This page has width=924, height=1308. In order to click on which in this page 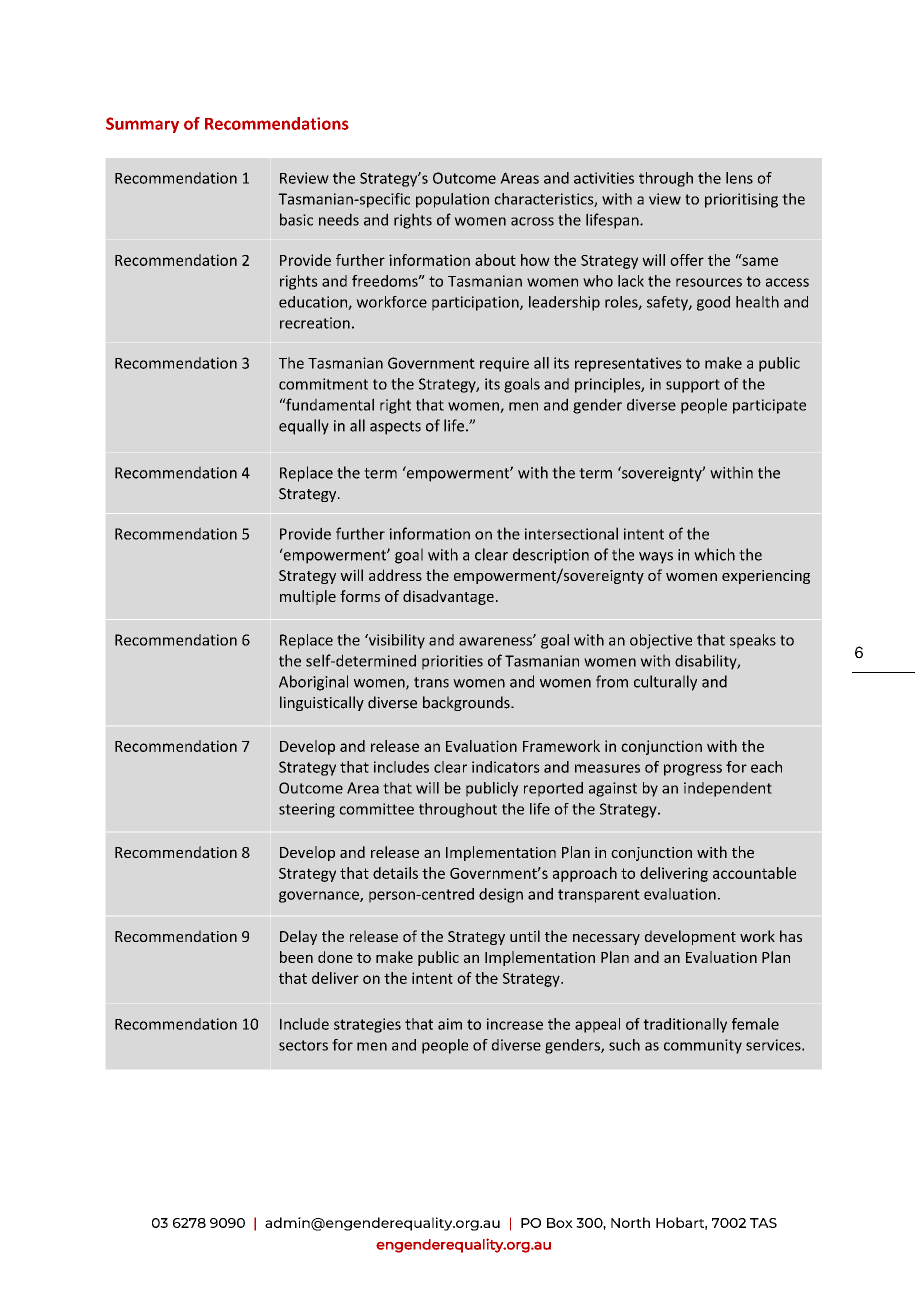, I will do `click(714, 554)`.
